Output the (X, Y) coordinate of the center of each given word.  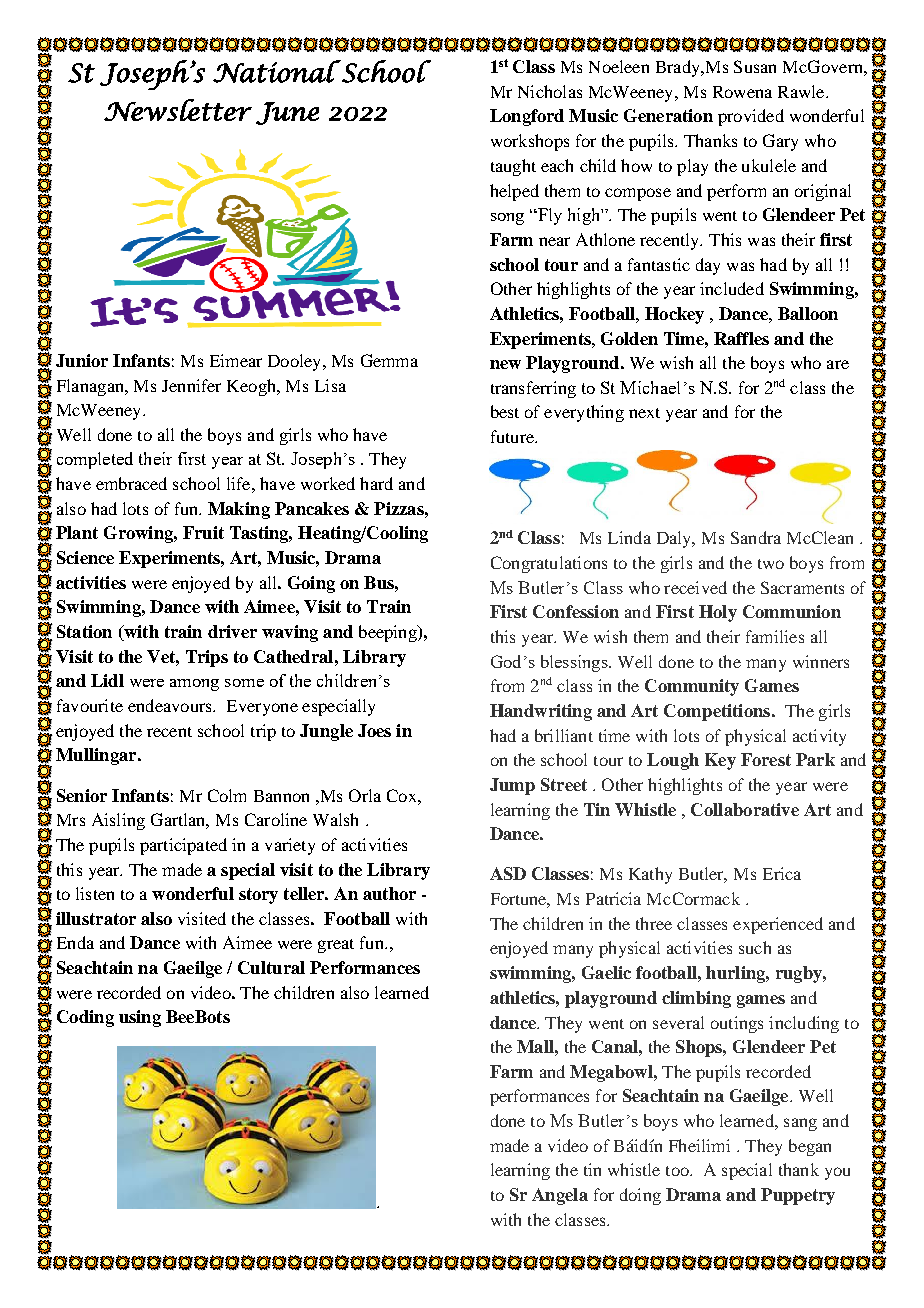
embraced (131, 483)
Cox (403, 795)
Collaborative (745, 809)
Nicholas (550, 91)
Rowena (742, 92)
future (513, 436)
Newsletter (178, 110)
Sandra (756, 537)
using (140, 1018)
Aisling (118, 821)
